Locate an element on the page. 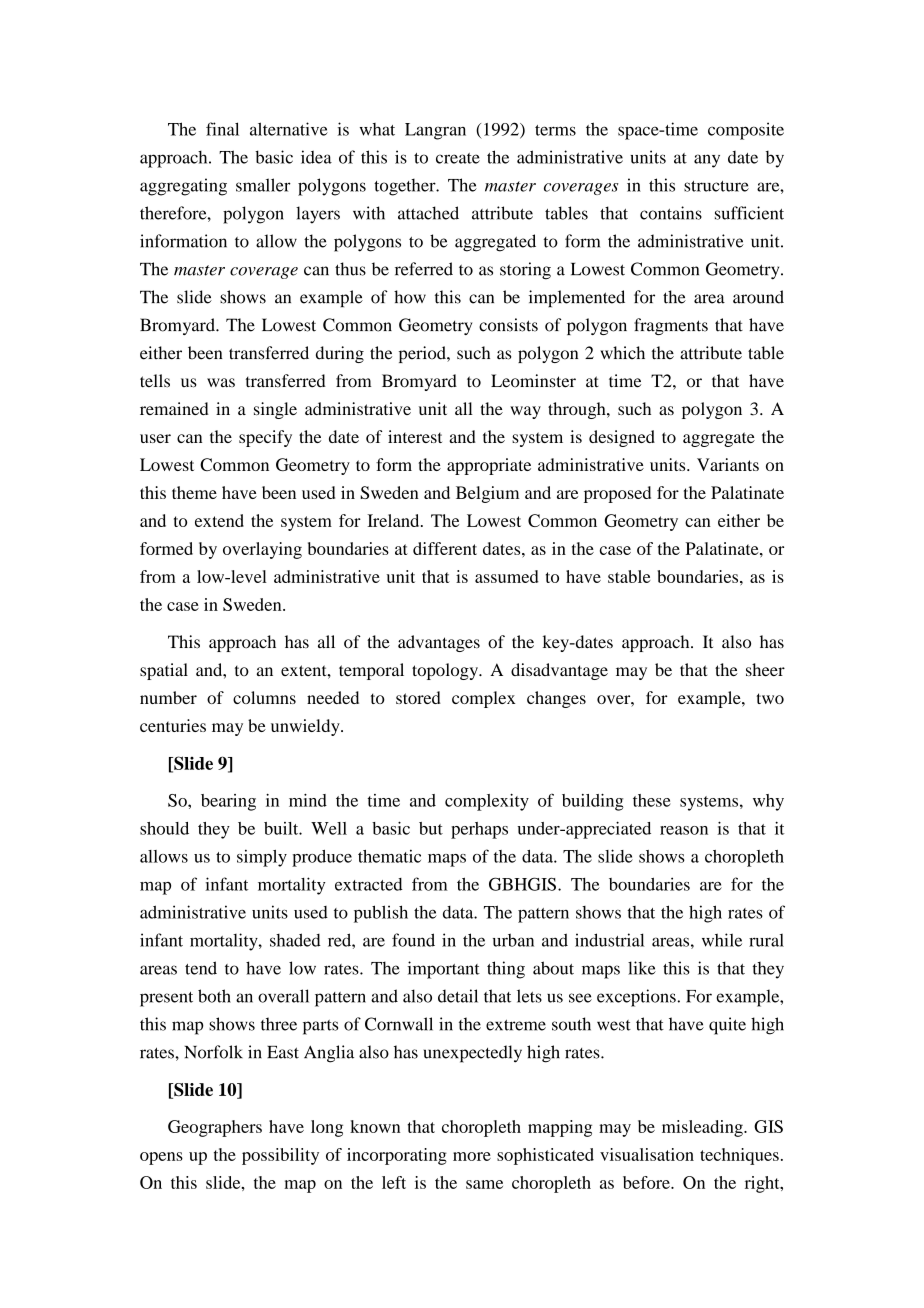  found is located at coordinates (413, 940).
